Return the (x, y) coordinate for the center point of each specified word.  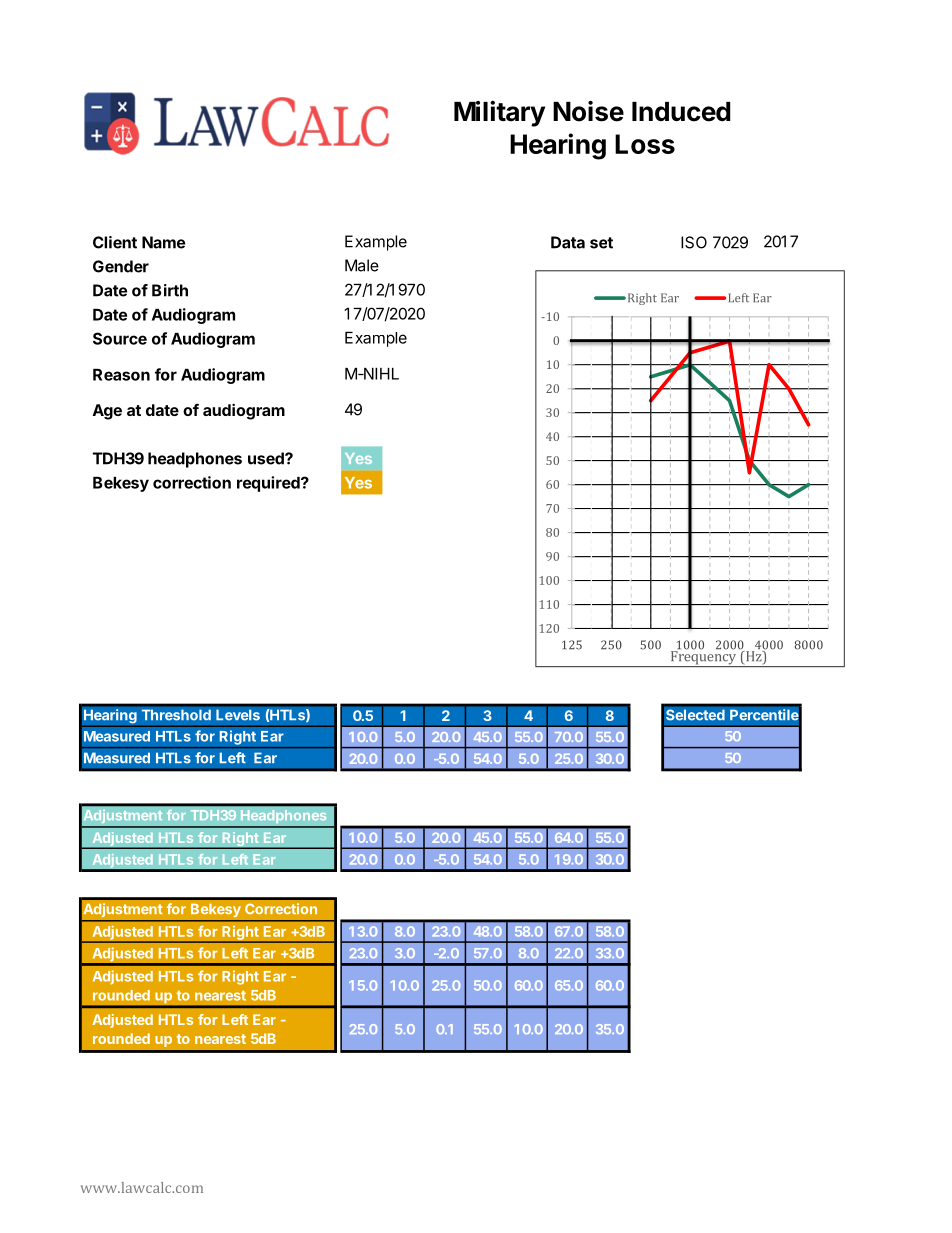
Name (163, 242)
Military (499, 114)
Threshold (176, 715)
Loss (645, 144)
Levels (238, 715)
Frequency (703, 658)
